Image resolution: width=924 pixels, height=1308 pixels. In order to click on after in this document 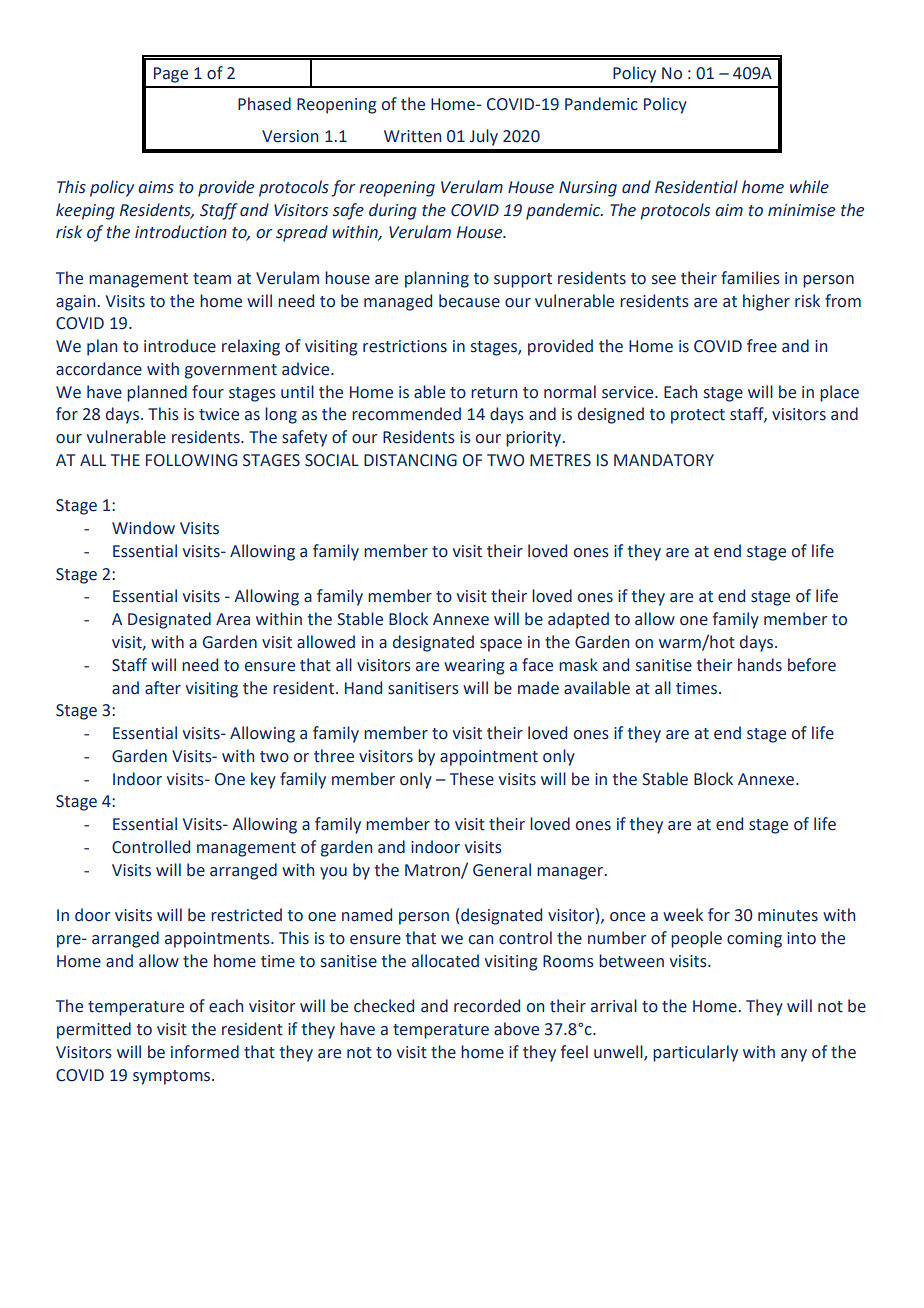, I will do `click(163, 688)`.
